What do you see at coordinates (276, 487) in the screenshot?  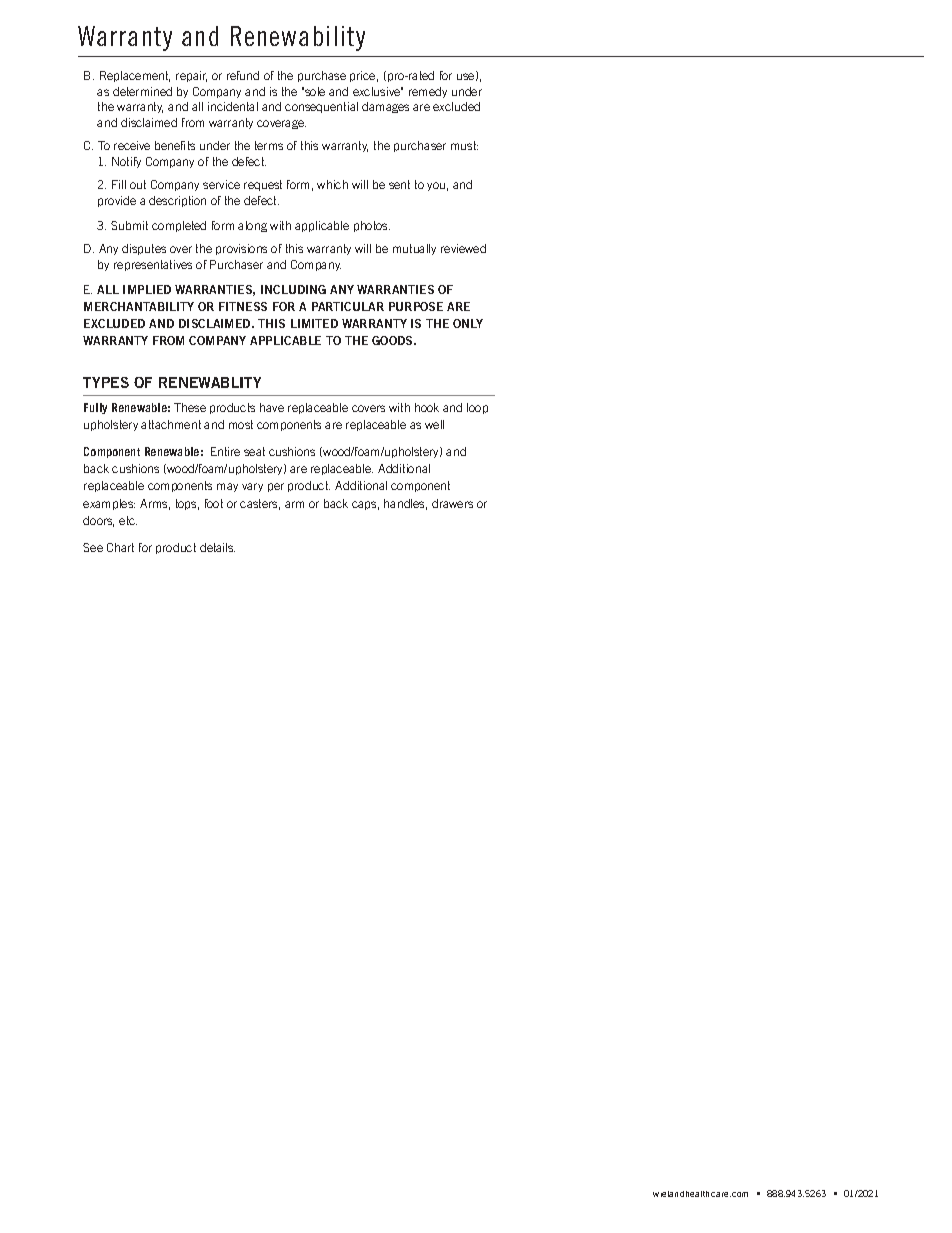 I see `per` at bounding box center [276, 487].
